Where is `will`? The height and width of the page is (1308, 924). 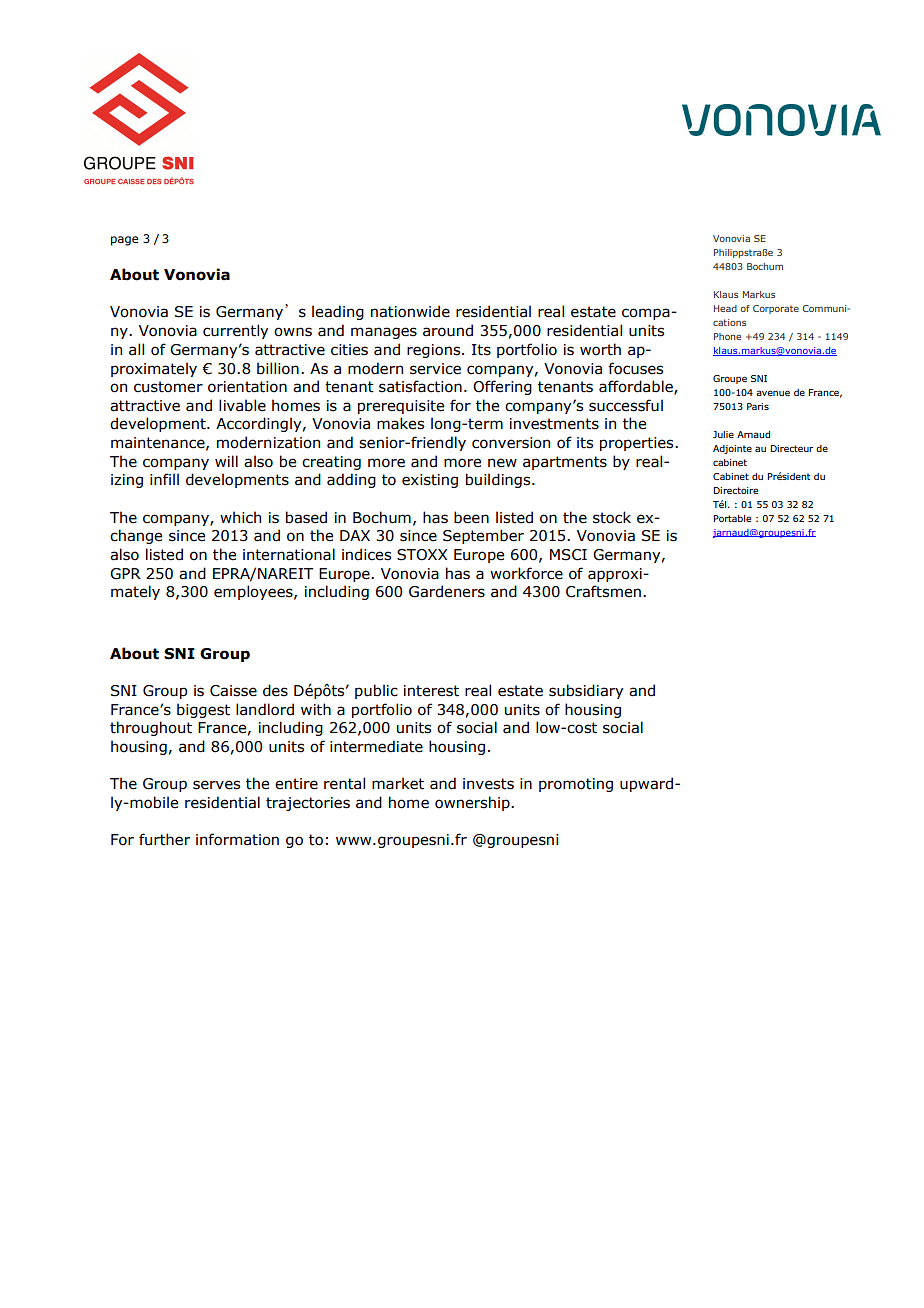 will is located at coordinates (226, 461).
